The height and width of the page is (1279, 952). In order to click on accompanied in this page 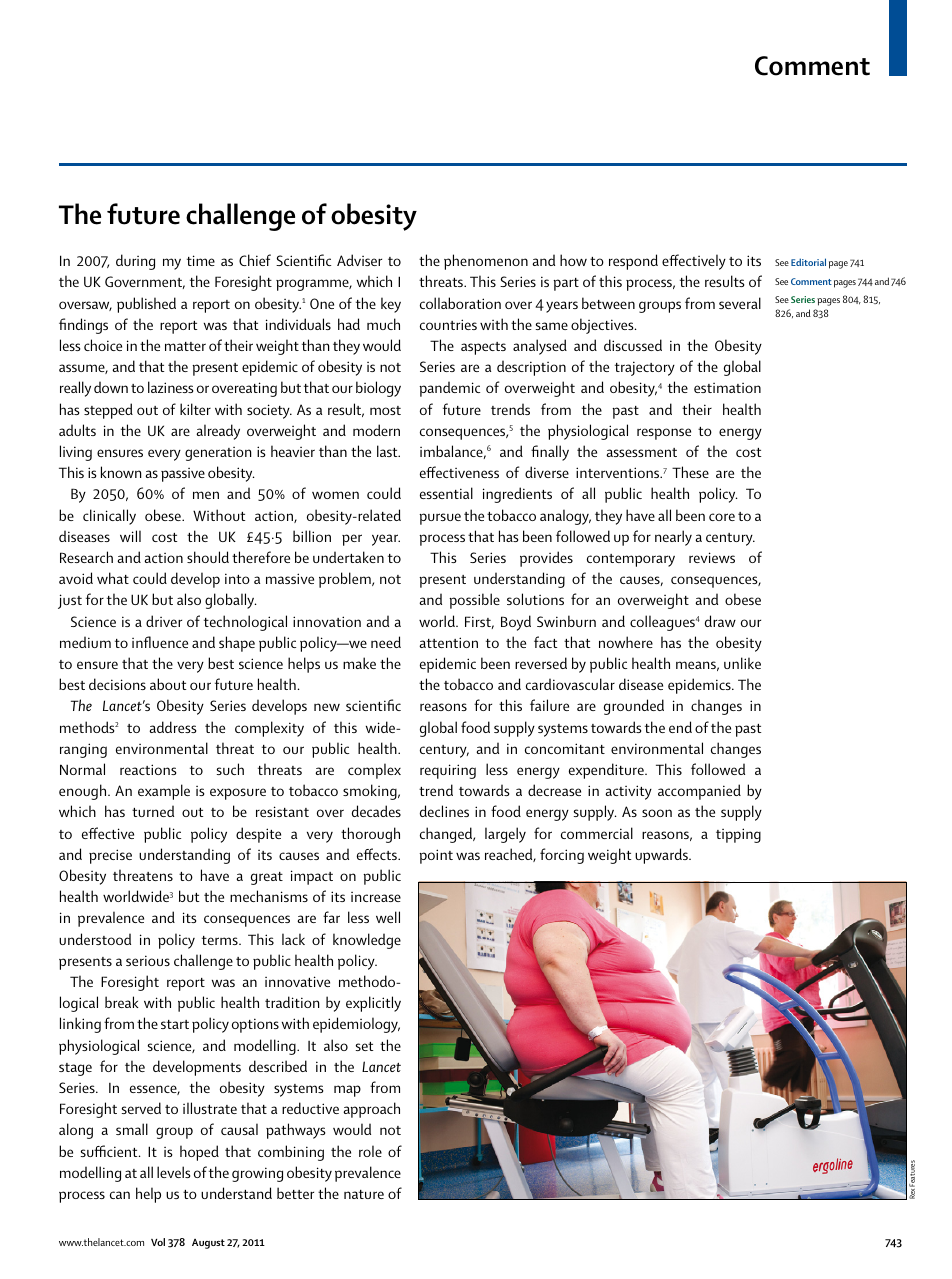, I will do `click(699, 792)`.
